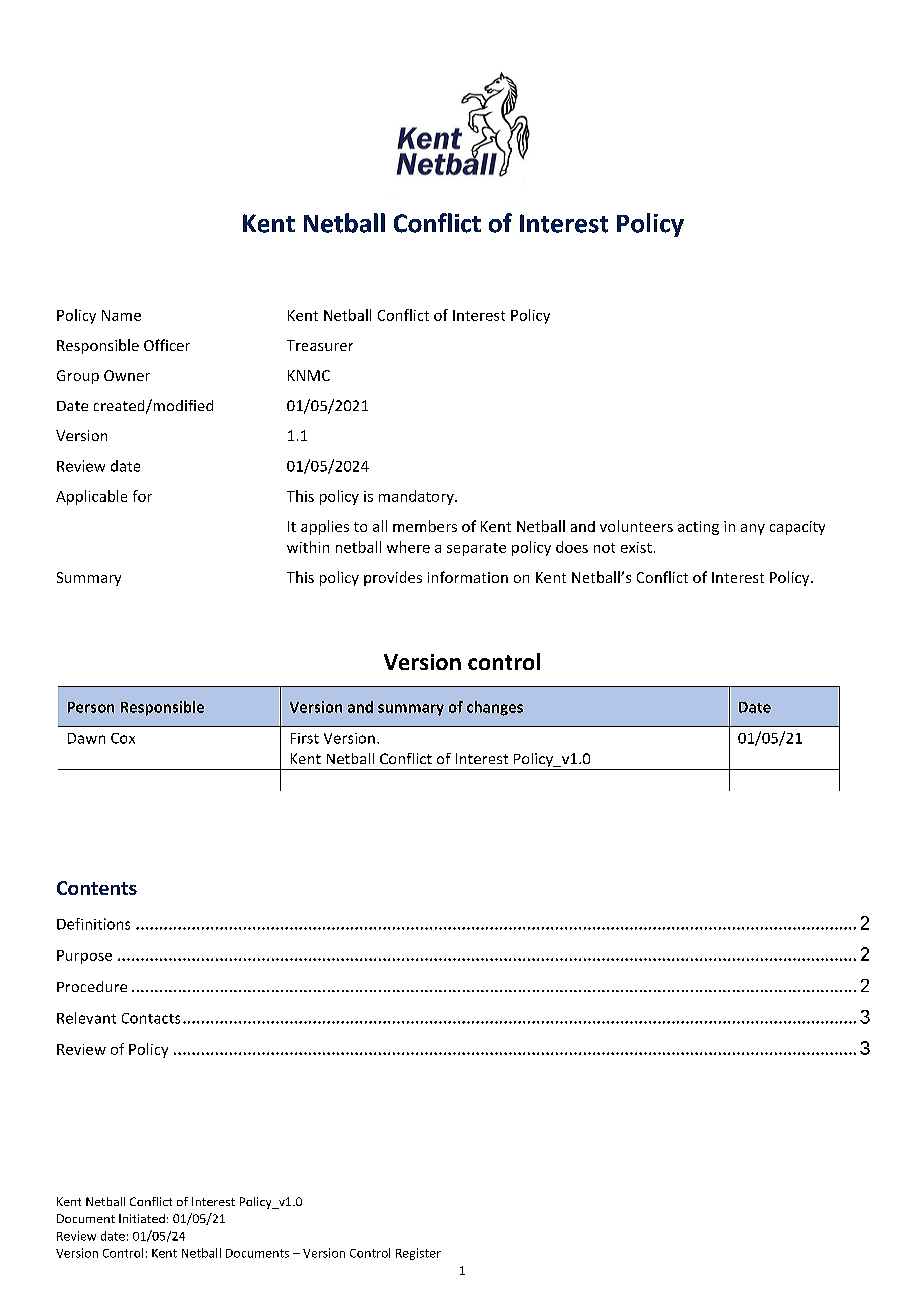 The width and height of the screenshot is (924, 1308). What do you see at coordinates (167, 345) in the screenshot?
I see `Officer` at bounding box center [167, 345].
